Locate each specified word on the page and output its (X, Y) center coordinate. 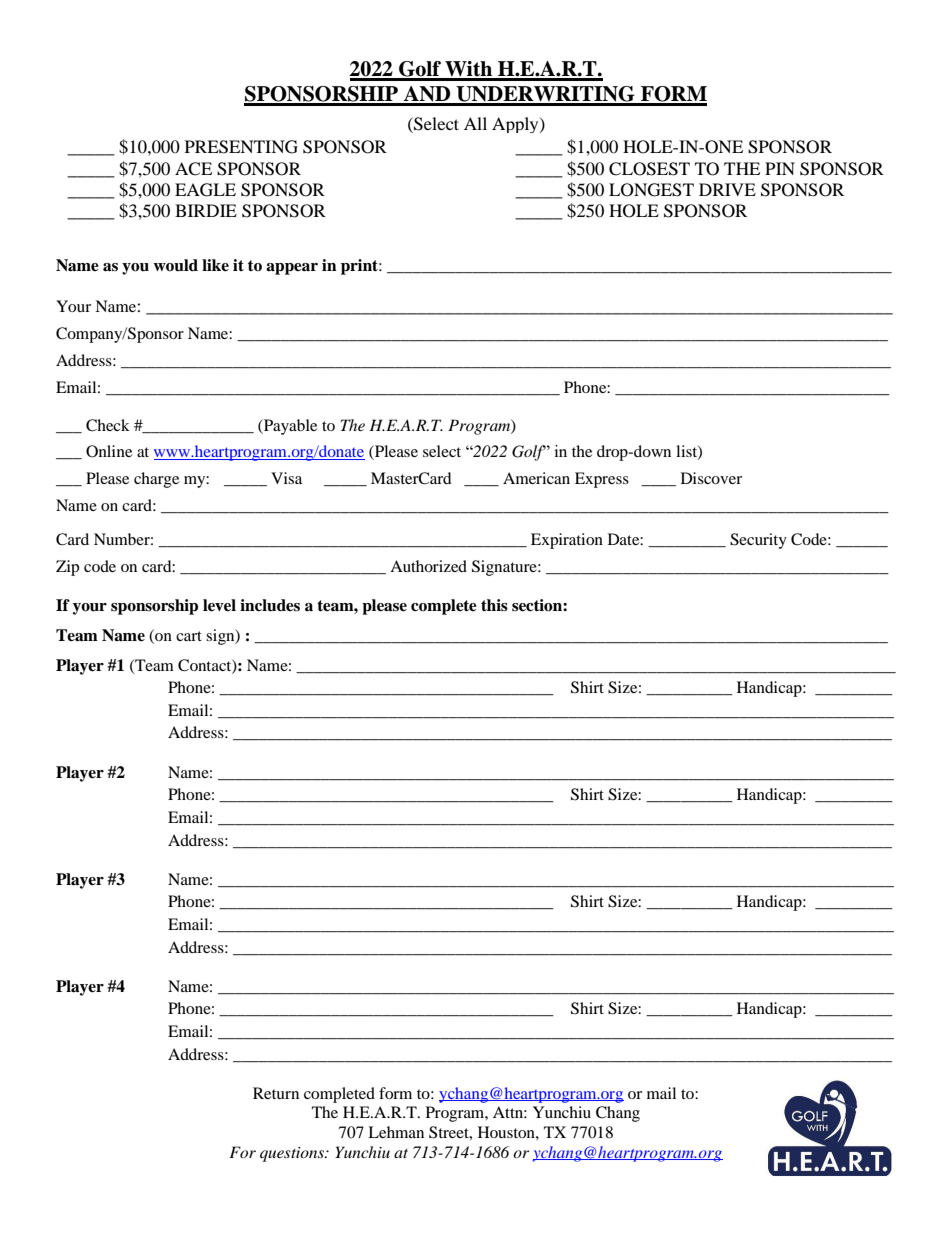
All (475, 123)
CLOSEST (649, 169)
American (536, 478)
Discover (711, 478)
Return (276, 1093)
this (494, 605)
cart (189, 636)
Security (758, 541)
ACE (193, 169)
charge (156, 480)
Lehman (396, 1132)
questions (293, 1154)
